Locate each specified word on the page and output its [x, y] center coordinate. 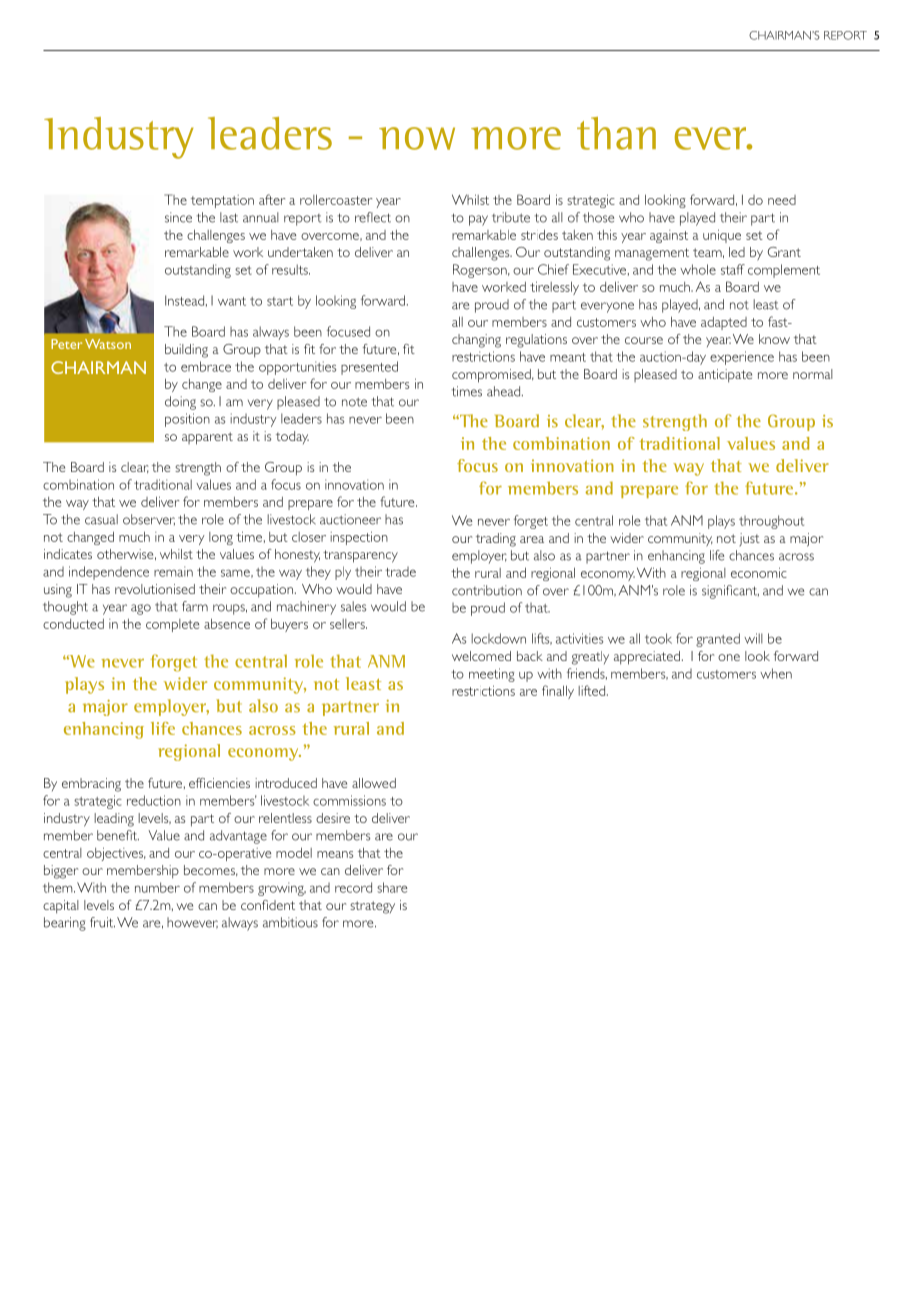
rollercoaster [336, 199]
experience [742, 358]
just [749, 539]
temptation [222, 201]
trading [496, 540]
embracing [91, 785]
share [392, 887]
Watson [108, 344]
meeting [492, 675]
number [157, 887]
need [782, 200]
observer [149, 520]
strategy [372, 907]
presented [369, 368]
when [776, 673]
